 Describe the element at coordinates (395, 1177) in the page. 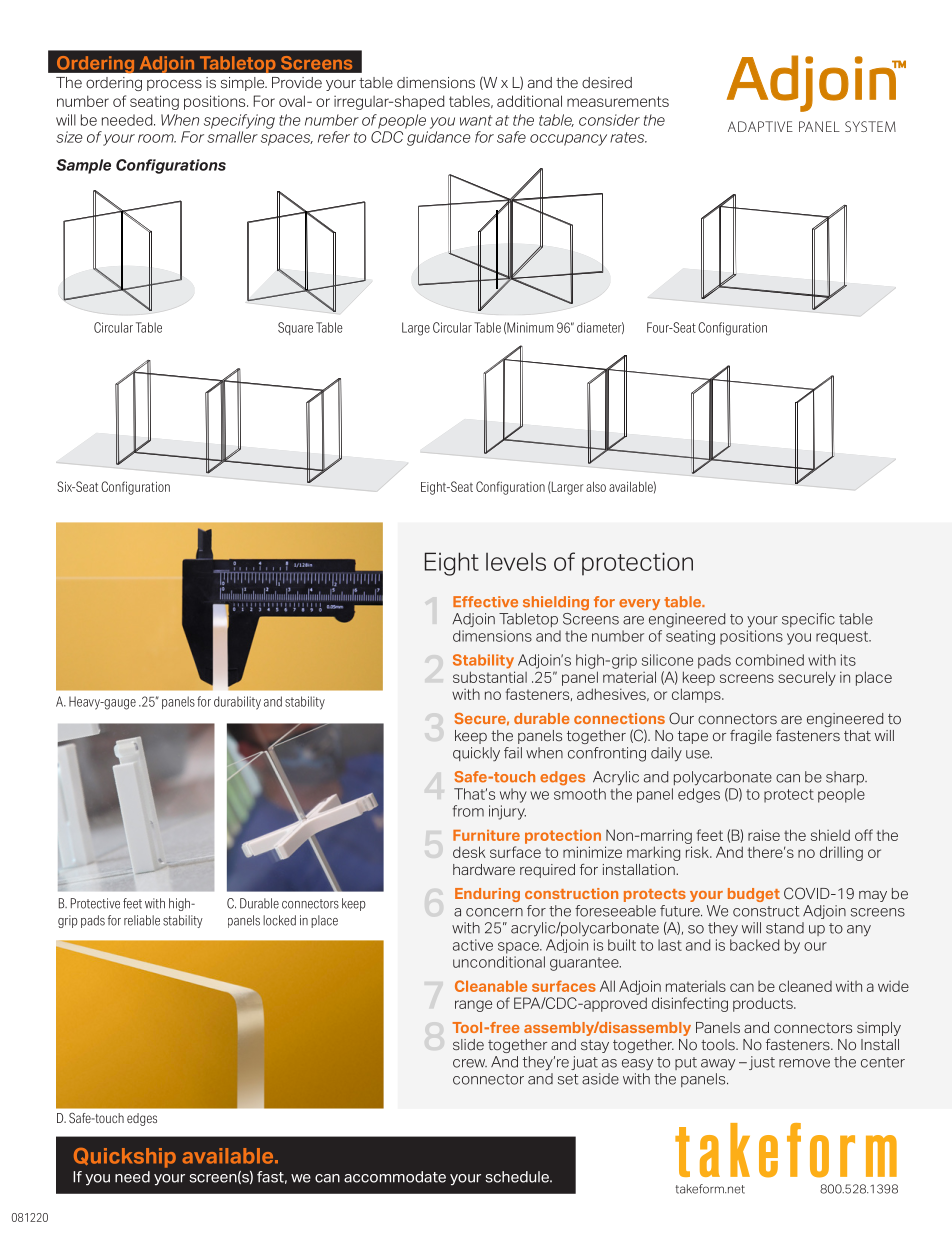

I see `accommodate` at that location.
